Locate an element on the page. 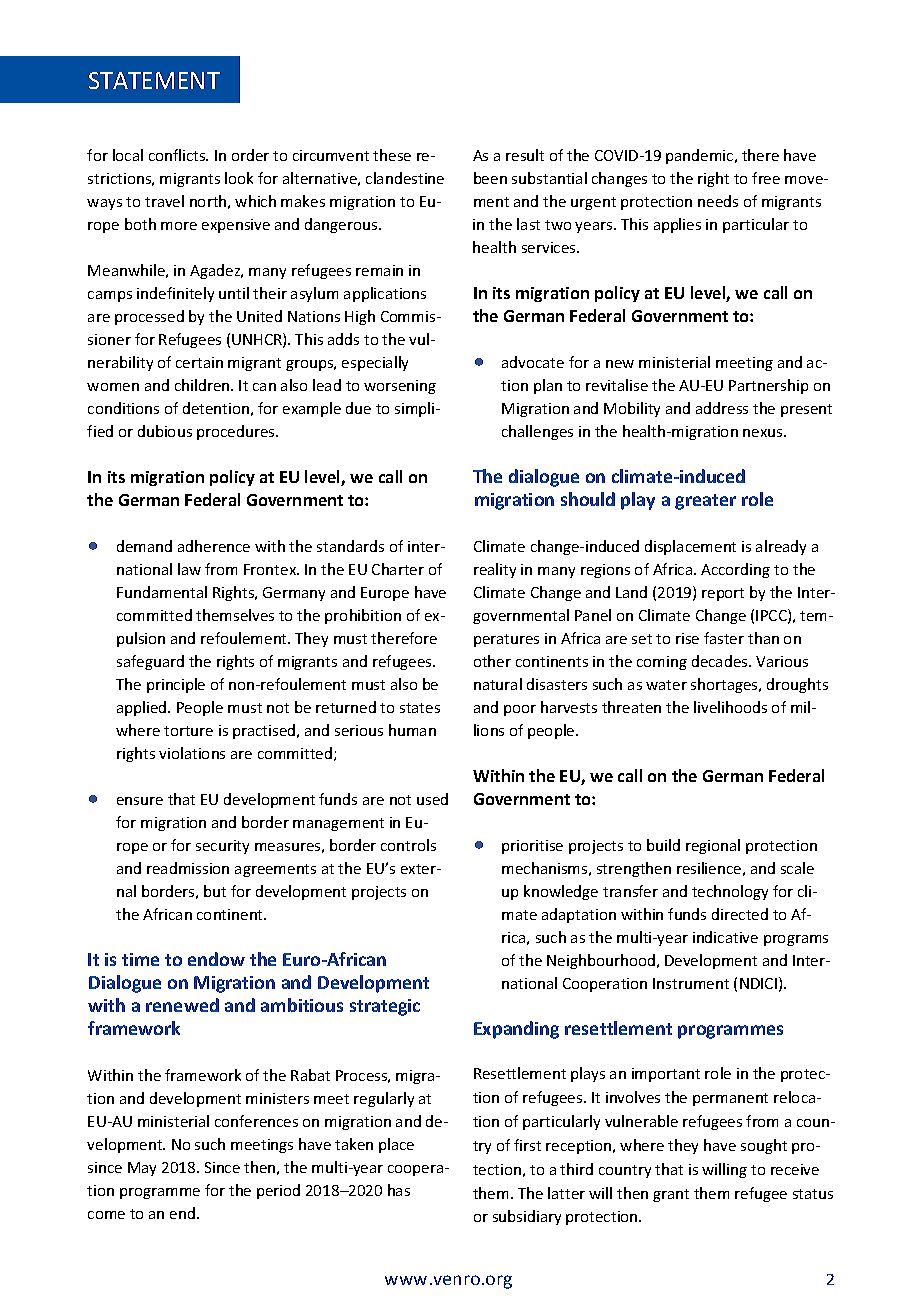 This document has width=924, height=1308. travel is located at coordinates (164, 201).
